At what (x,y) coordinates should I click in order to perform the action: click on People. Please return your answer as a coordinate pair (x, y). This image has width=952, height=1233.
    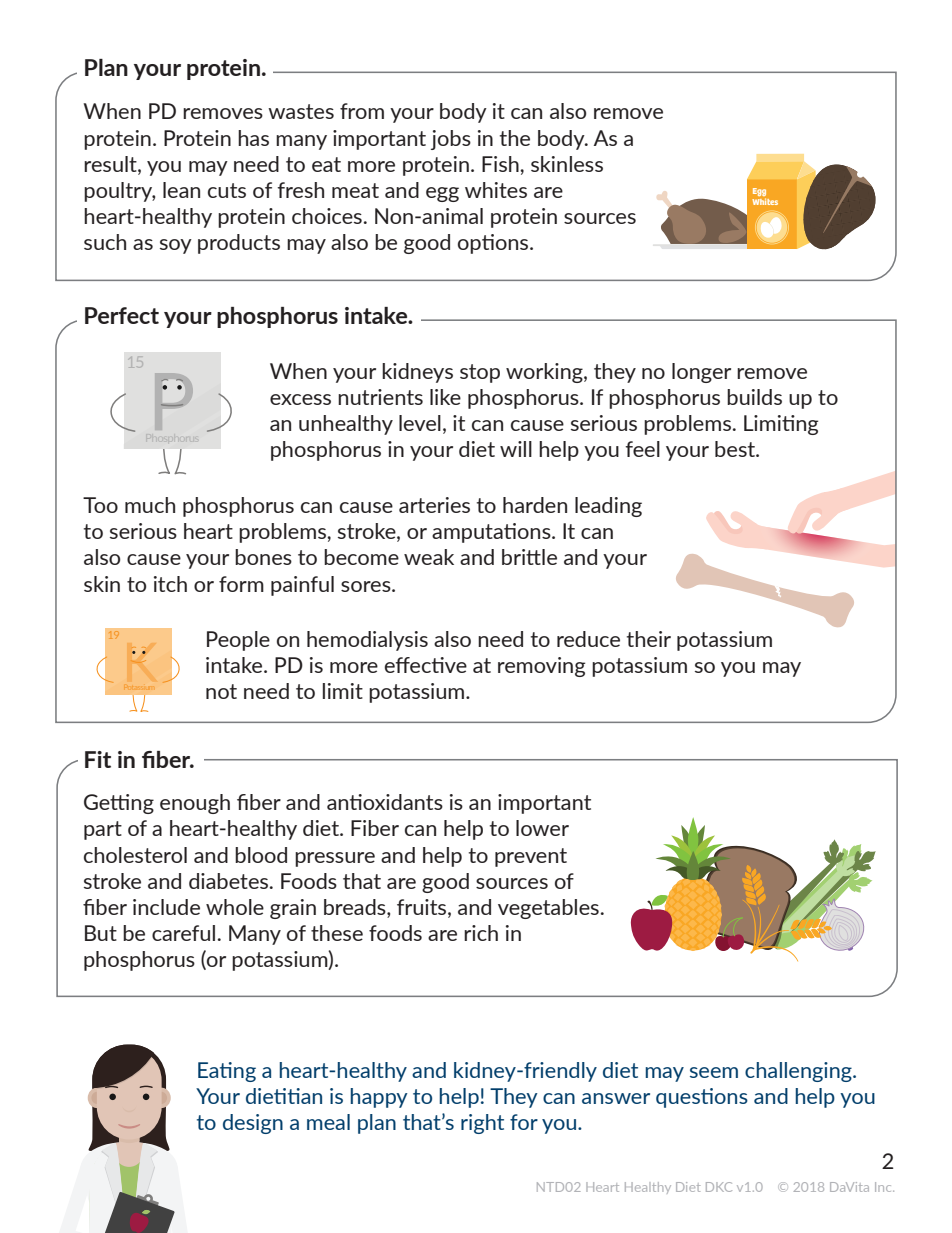
    Looking at the image, I should click on (238, 641).
